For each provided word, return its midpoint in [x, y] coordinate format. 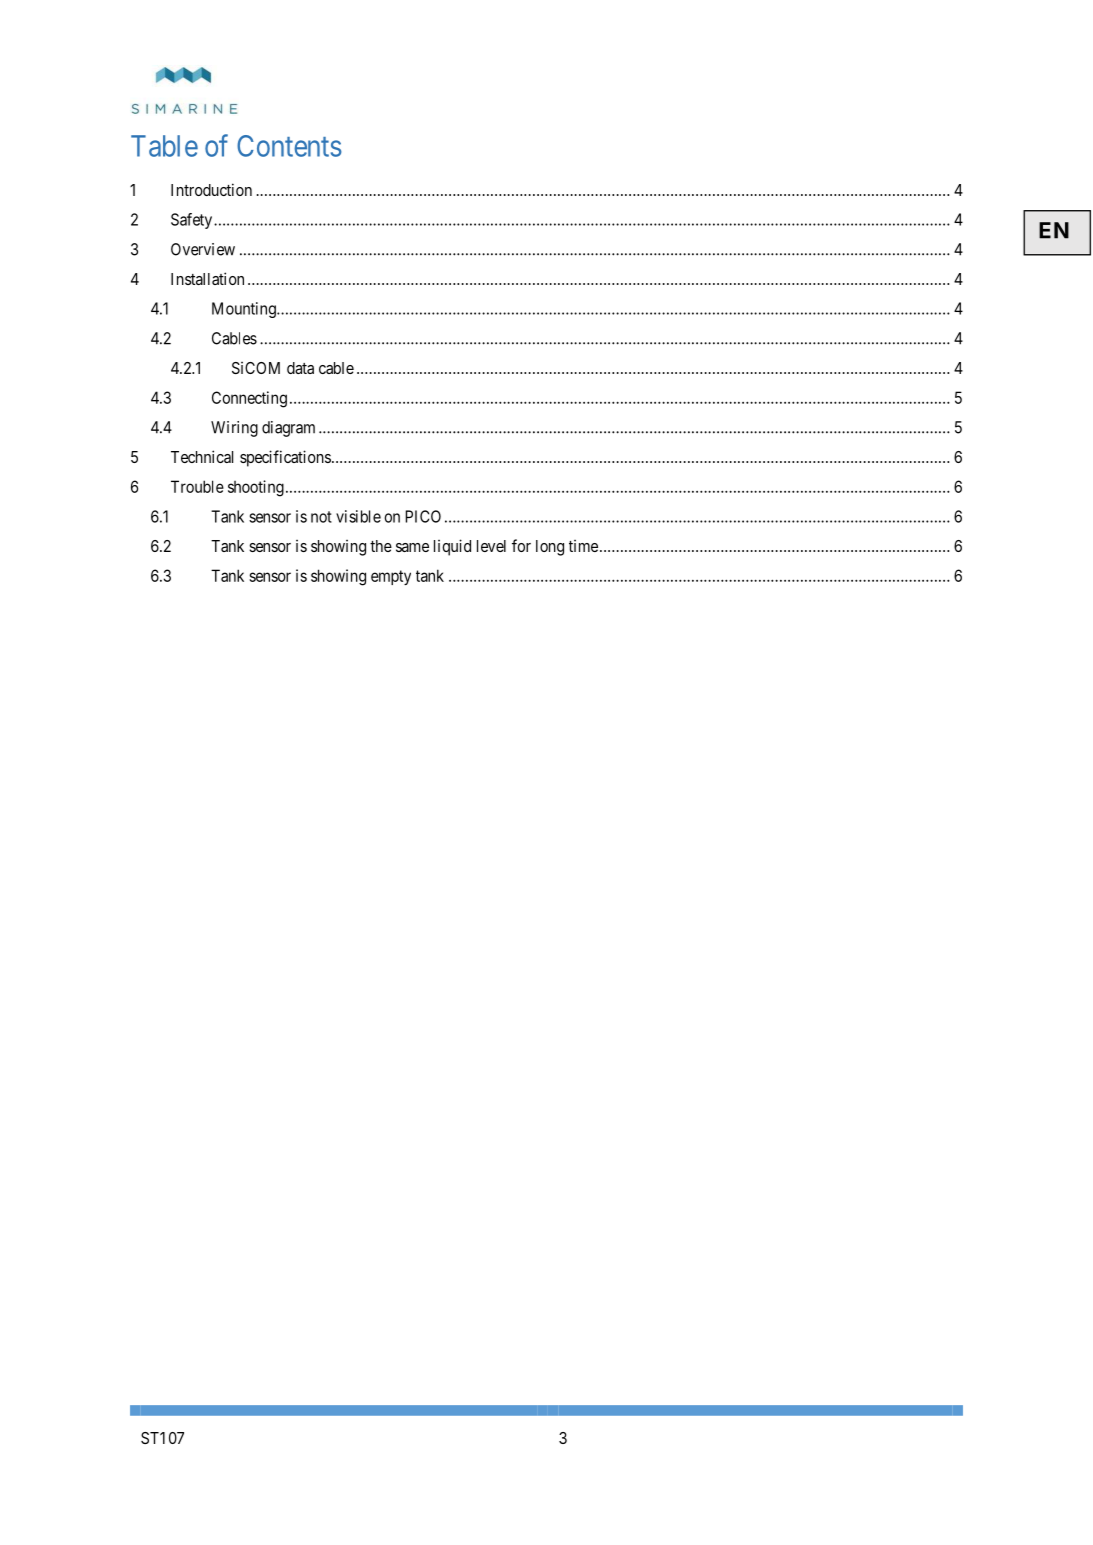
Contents [289, 146]
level [491, 546]
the [381, 546]
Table [164, 146]
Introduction [211, 189]
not [321, 517]
